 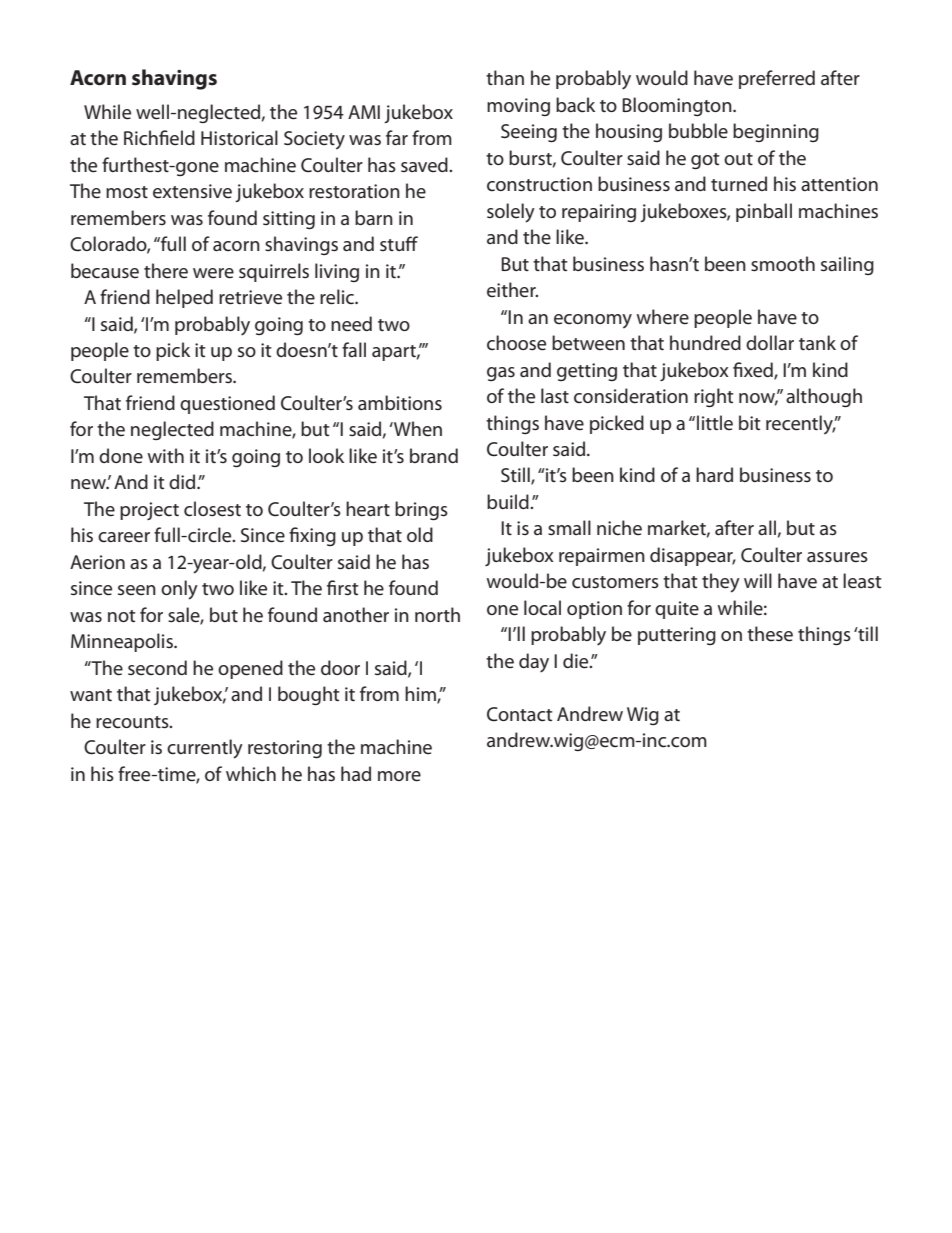 I want to click on preferred, so click(x=777, y=79).
